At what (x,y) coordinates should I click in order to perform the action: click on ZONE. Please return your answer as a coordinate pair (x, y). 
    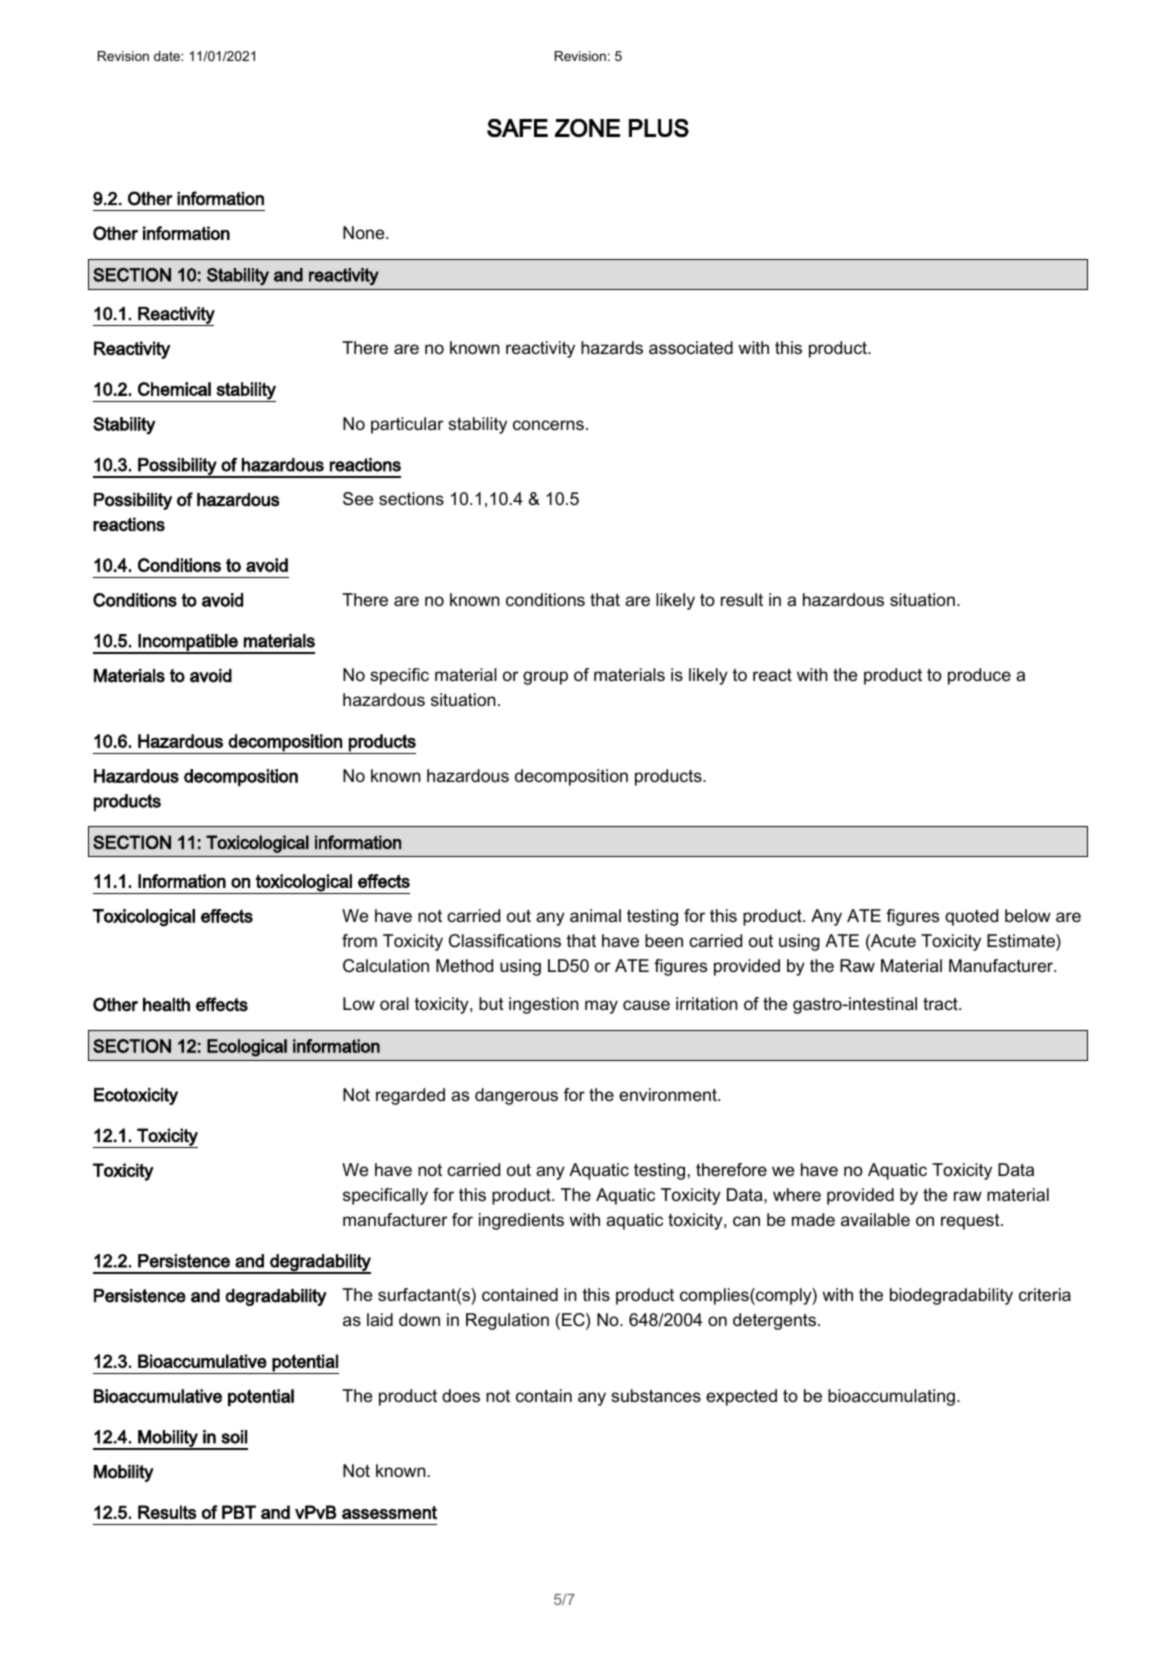
    Looking at the image, I should click on (587, 128).
